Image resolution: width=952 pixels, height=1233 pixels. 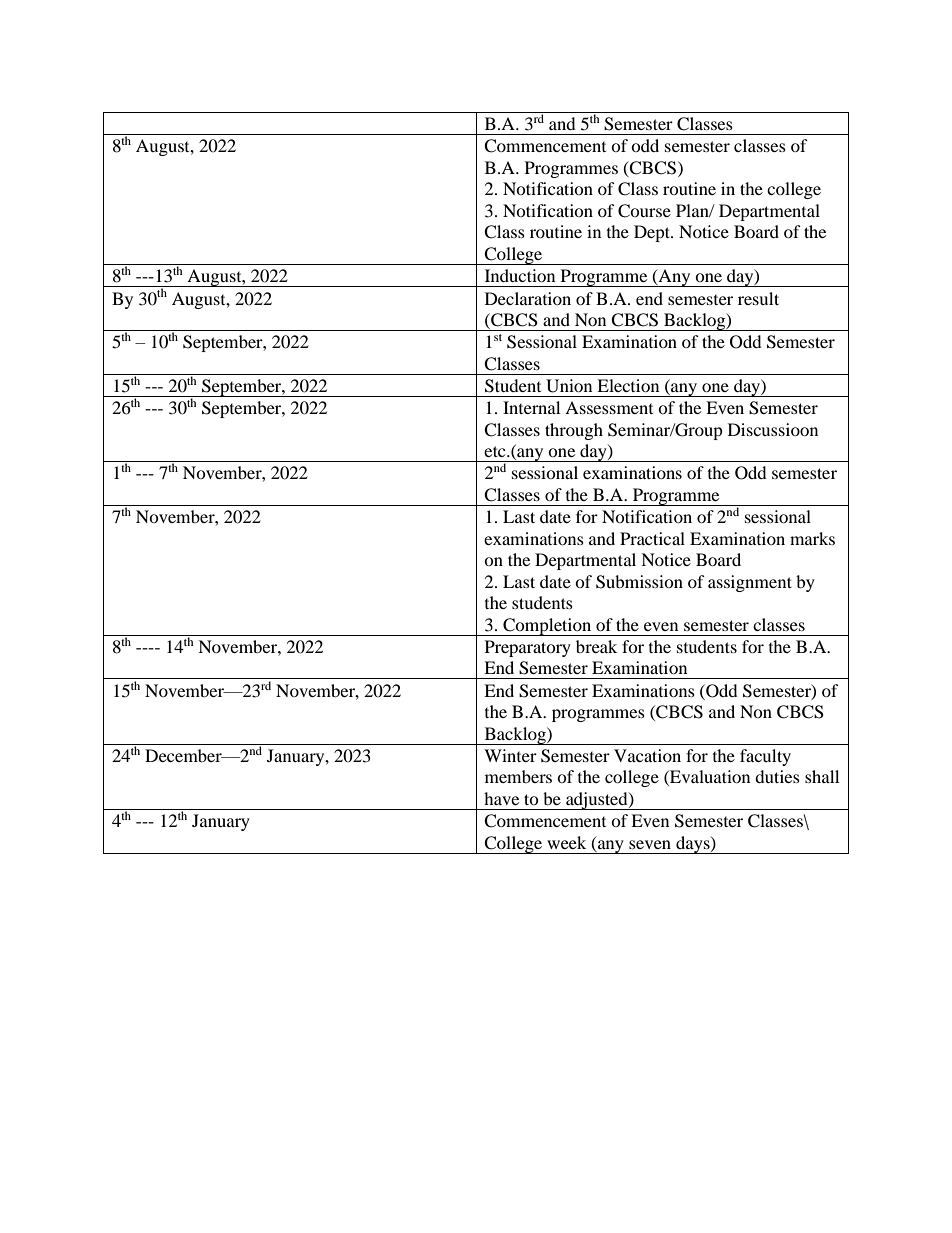 What do you see at coordinates (520, 275) in the page?
I see `Induction` at bounding box center [520, 275].
